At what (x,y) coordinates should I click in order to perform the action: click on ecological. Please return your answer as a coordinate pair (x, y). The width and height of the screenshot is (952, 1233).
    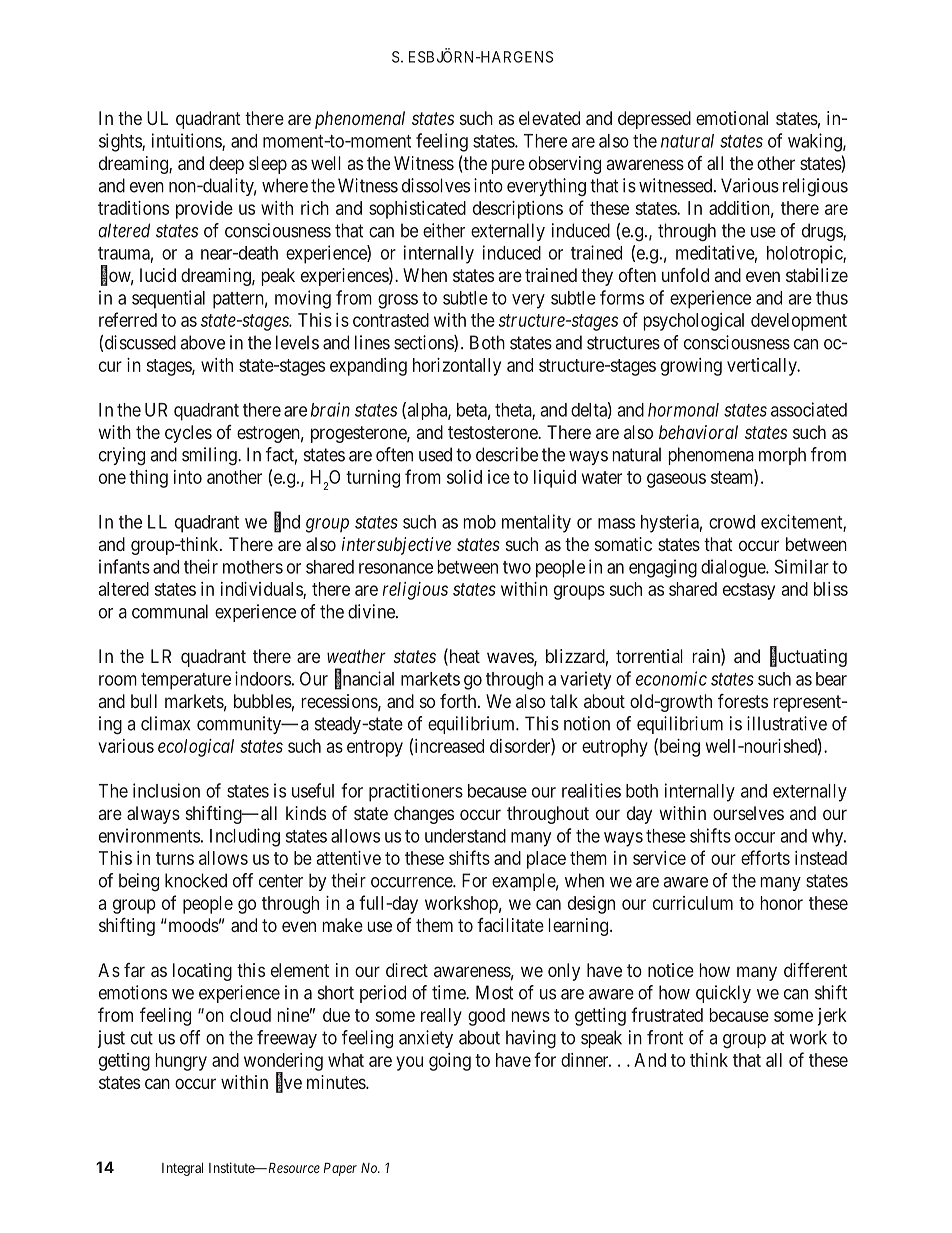
    Looking at the image, I should click on (196, 748).
